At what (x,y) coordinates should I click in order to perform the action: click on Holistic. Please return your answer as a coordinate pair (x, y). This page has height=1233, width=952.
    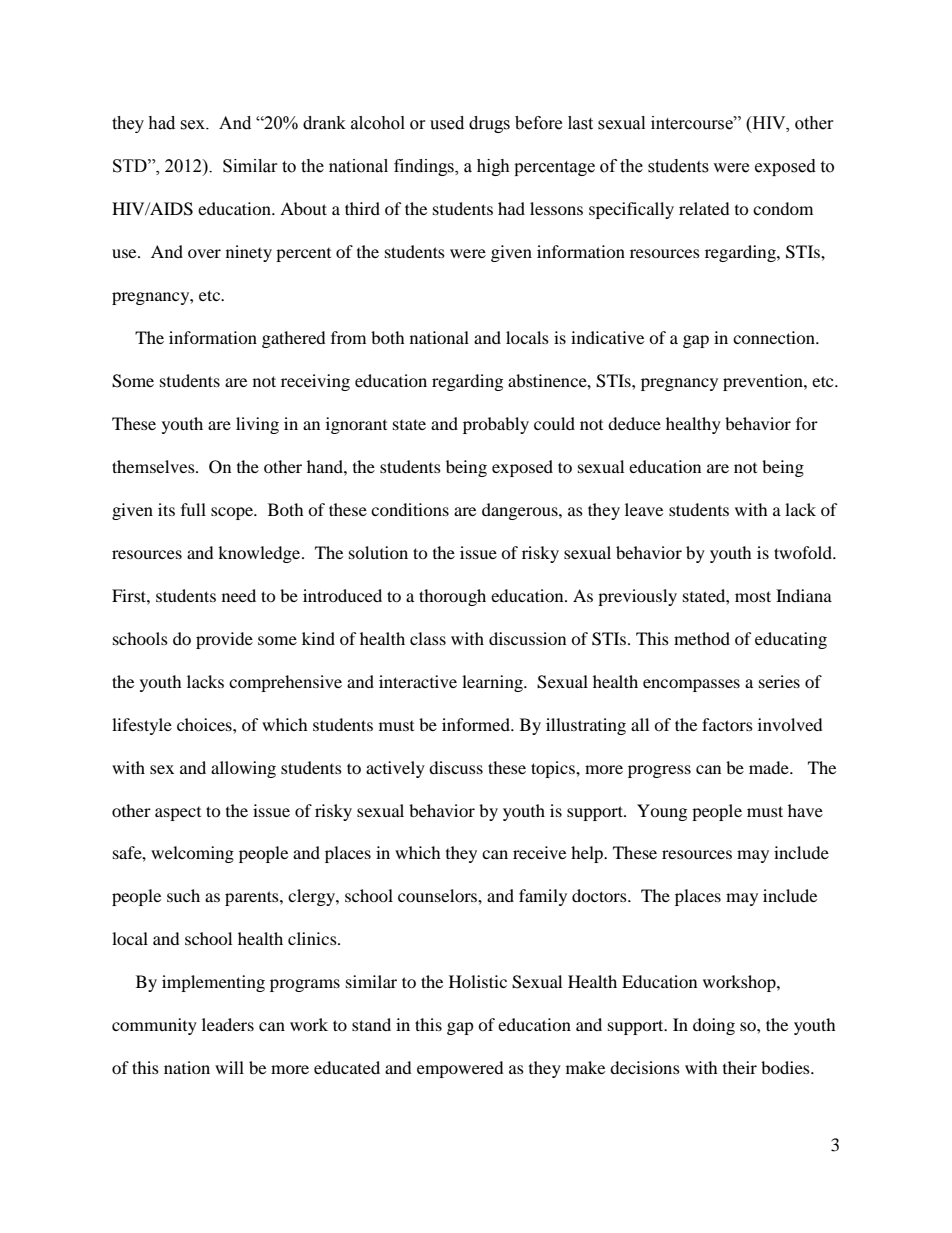
    Looking at the image, I should click on (478, 981).
